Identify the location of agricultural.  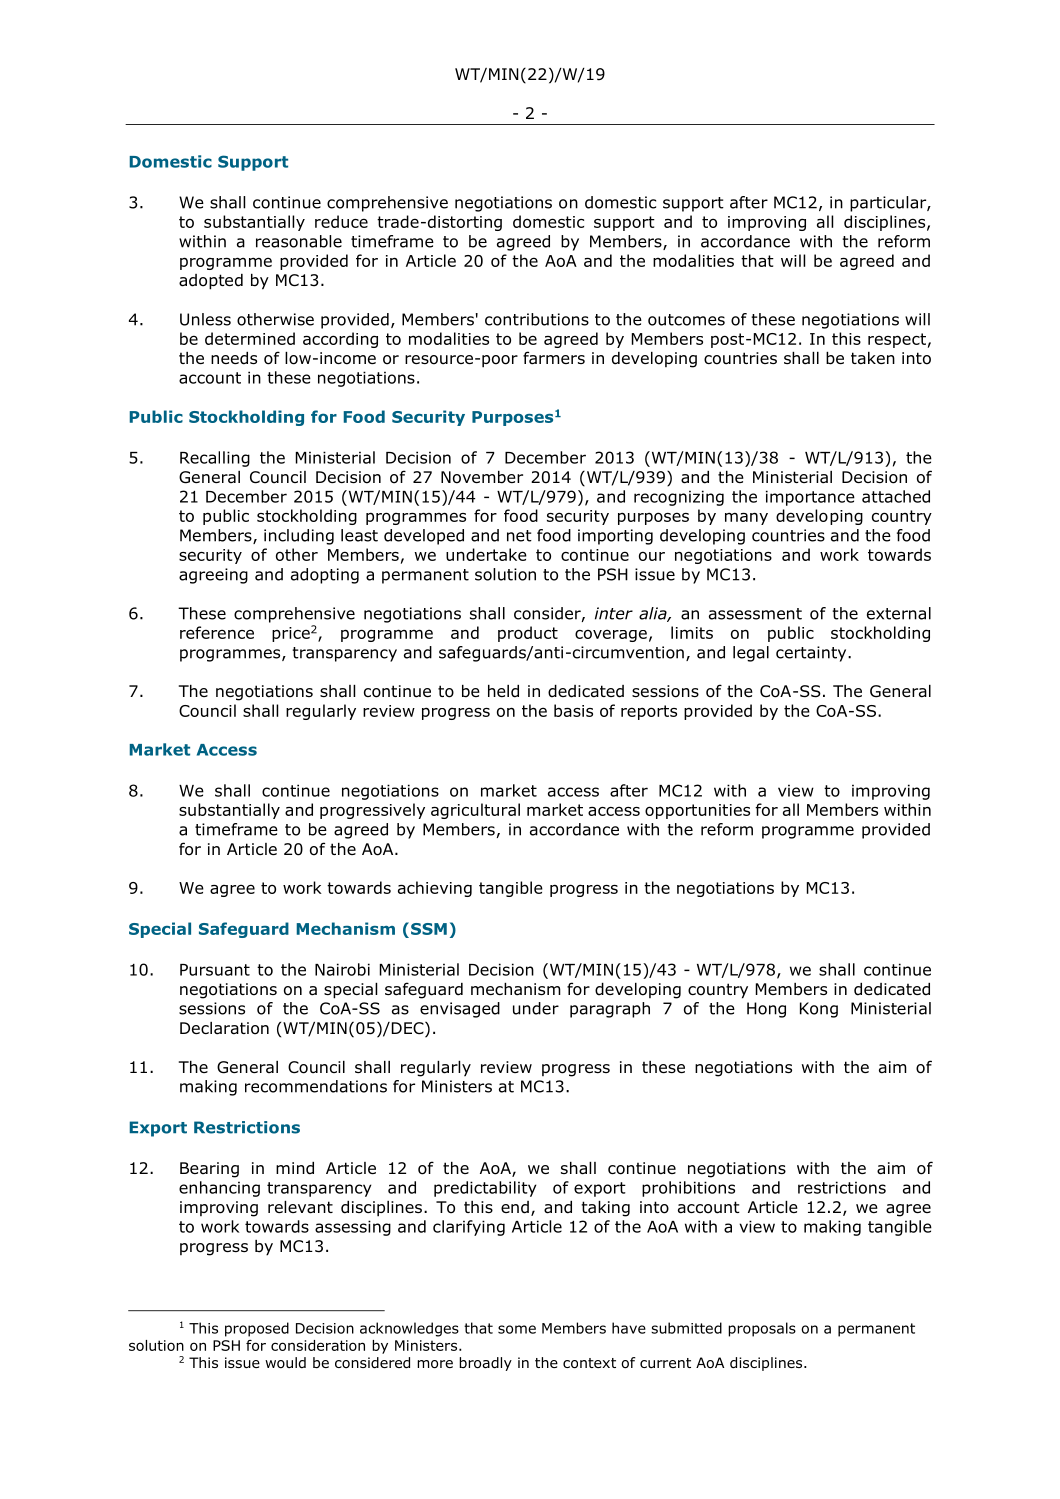
(475, 811).
